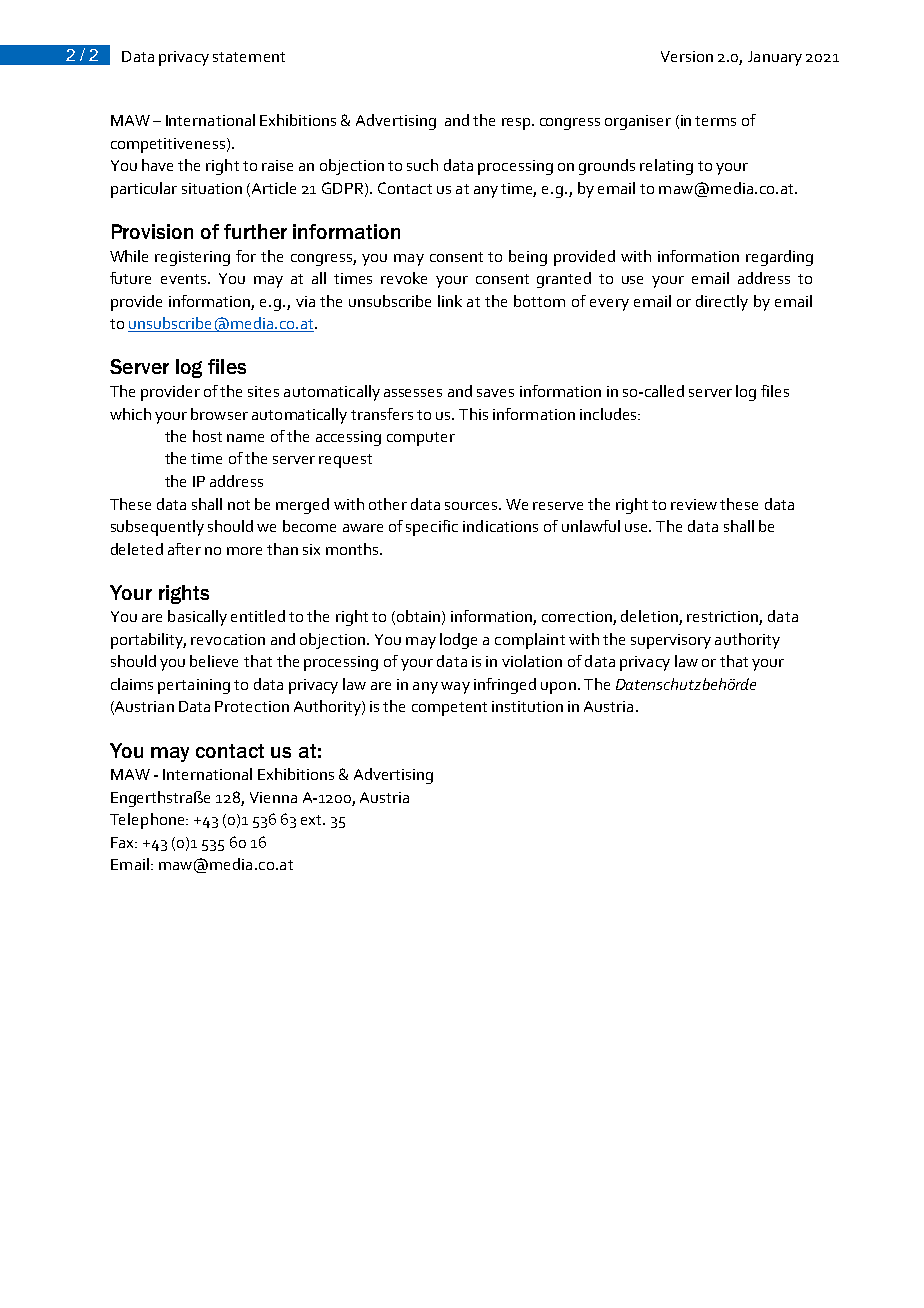 This image has width=924, height=1308. Describe the element at coordinates (249, 57) in the image. I see `statement` at that location.
